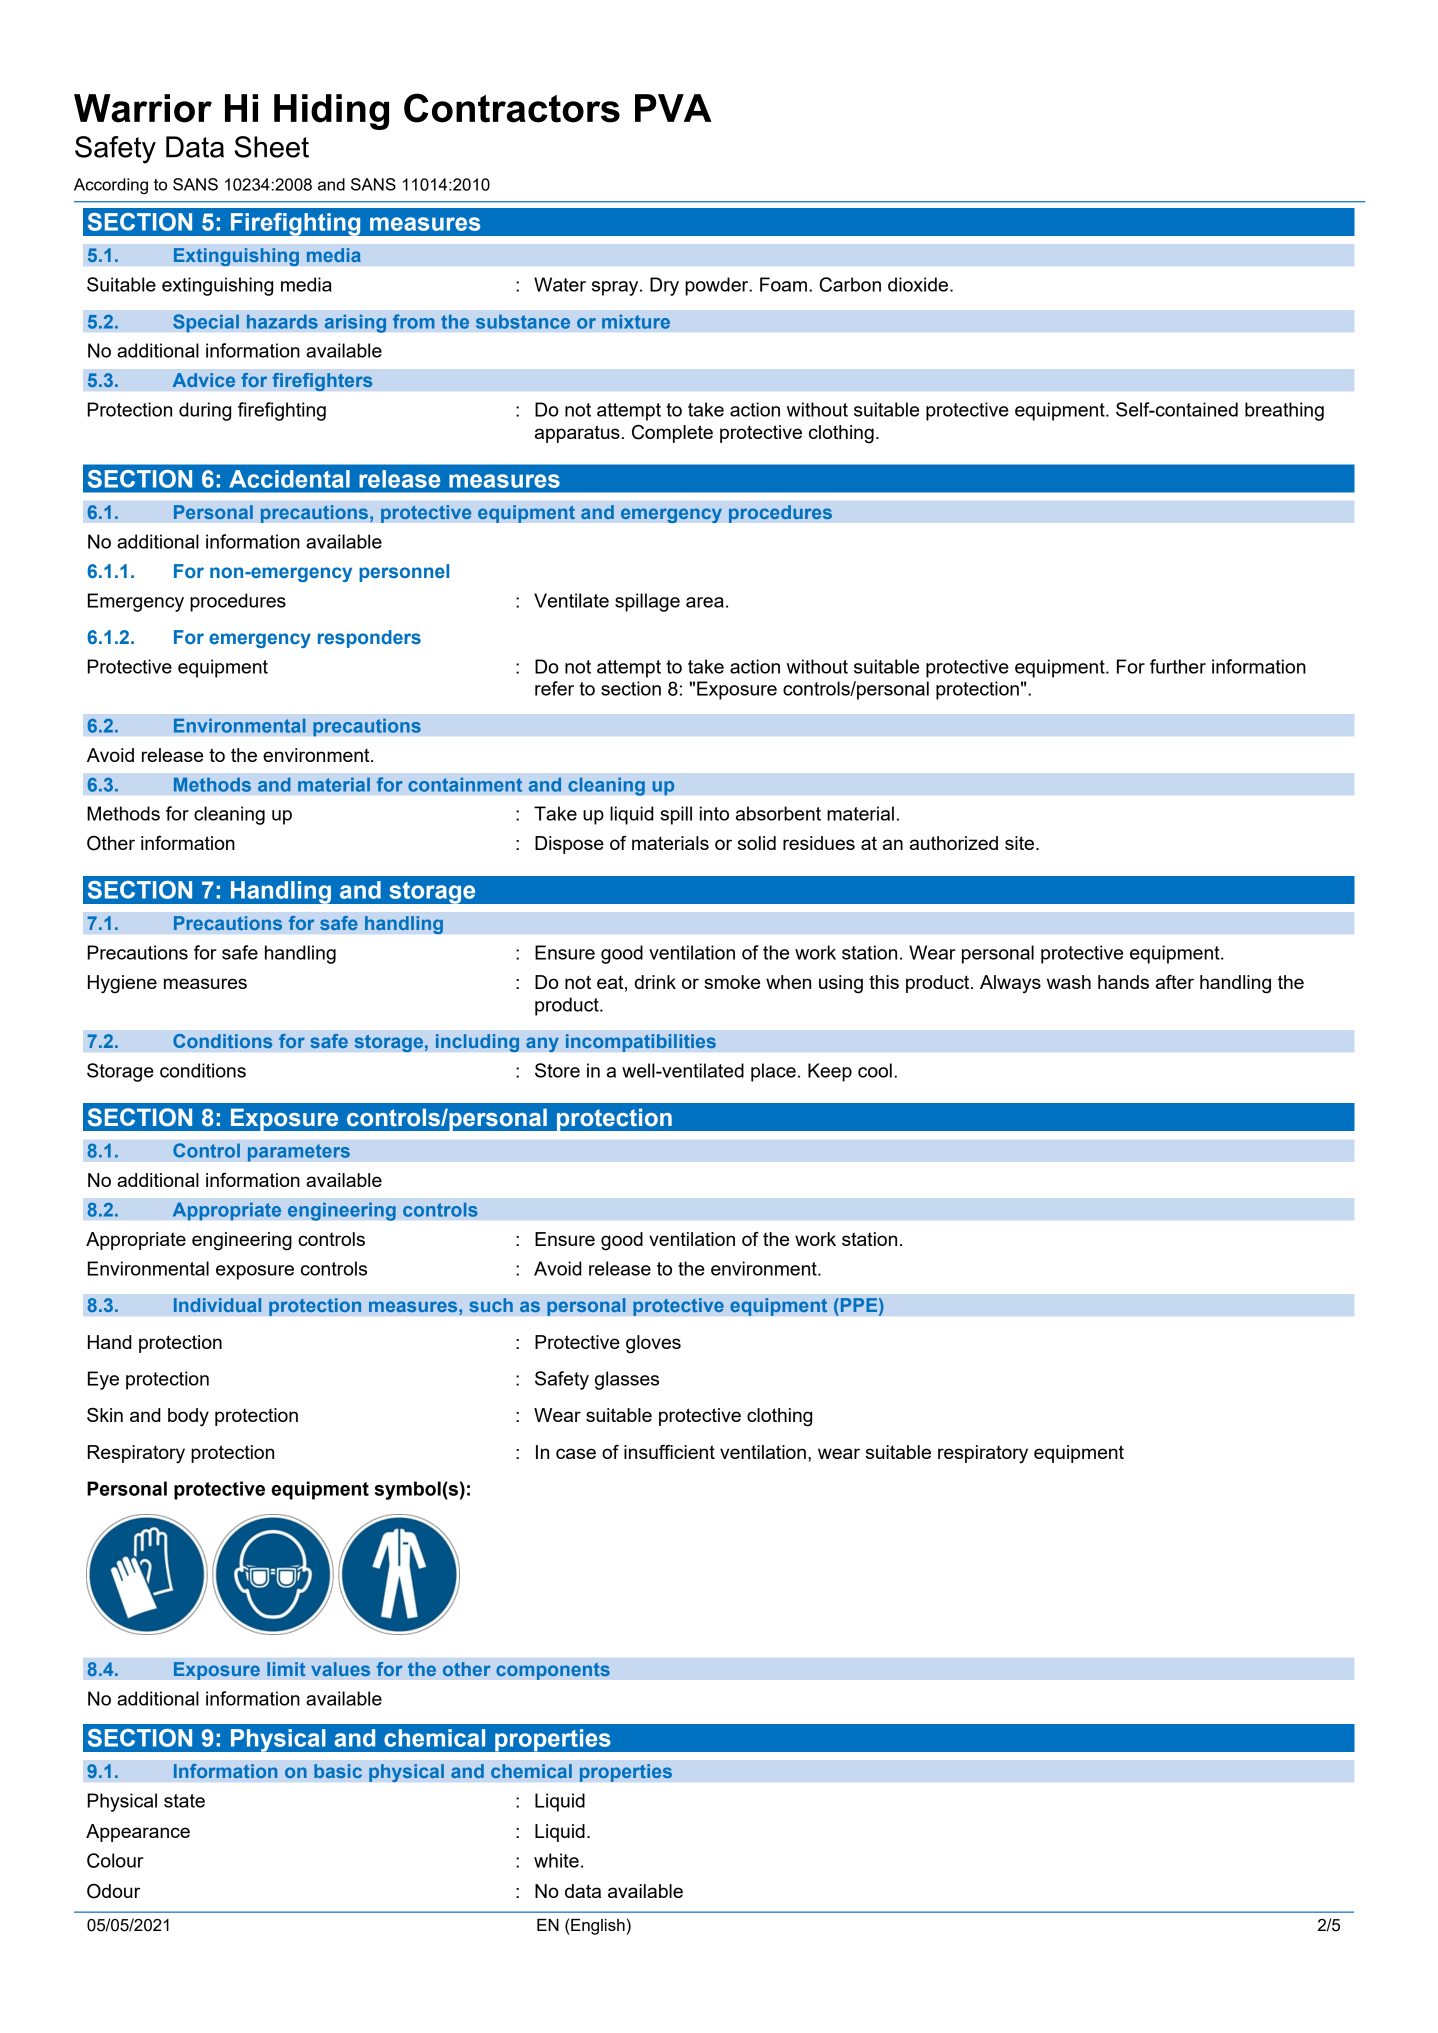 Image resolution: width=1438 pixels, height=2033 pixels. Describe the element at coordinates (299, 1153) in the document. I see `parameters` at that location.
